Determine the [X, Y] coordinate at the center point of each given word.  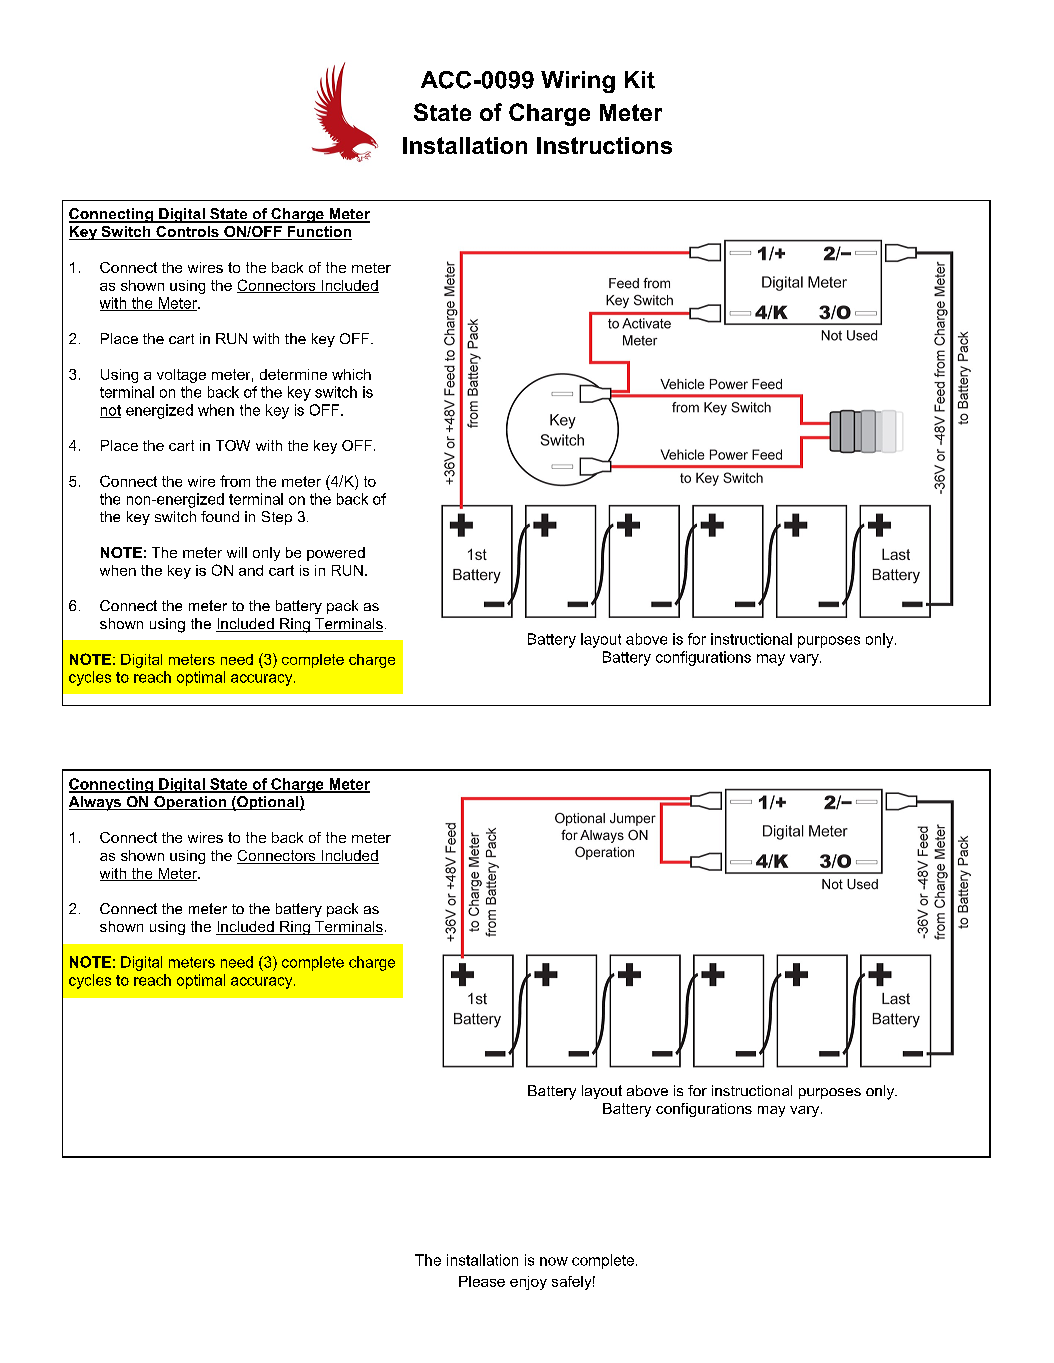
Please [482, 1281]
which [351, 374]
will [237, 552]
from [235, 481]
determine [293, 374]
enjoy [528, 1283]
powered [336, 554]
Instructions [604, 145]
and [251, 570]
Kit [640, 80]
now [554, 1261]
